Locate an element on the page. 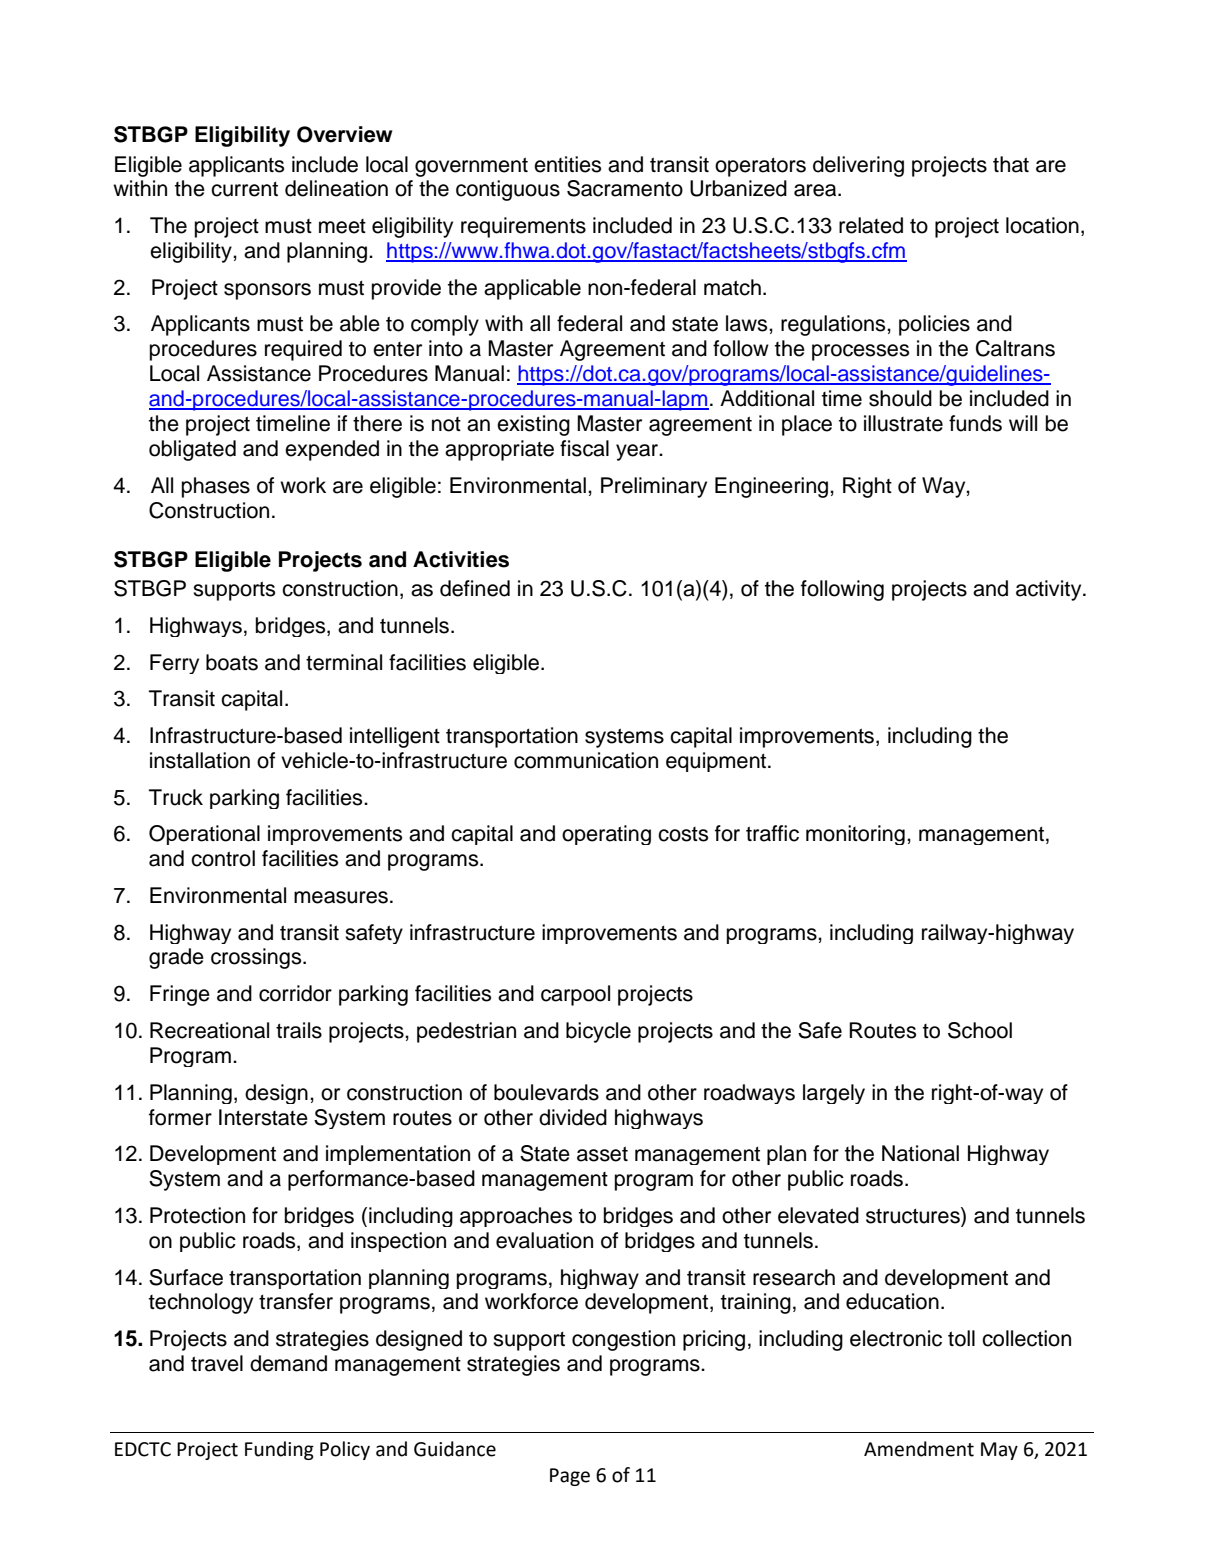 This document has width=1205, height=1559. Funding is located at coordinates (279, 1450).
